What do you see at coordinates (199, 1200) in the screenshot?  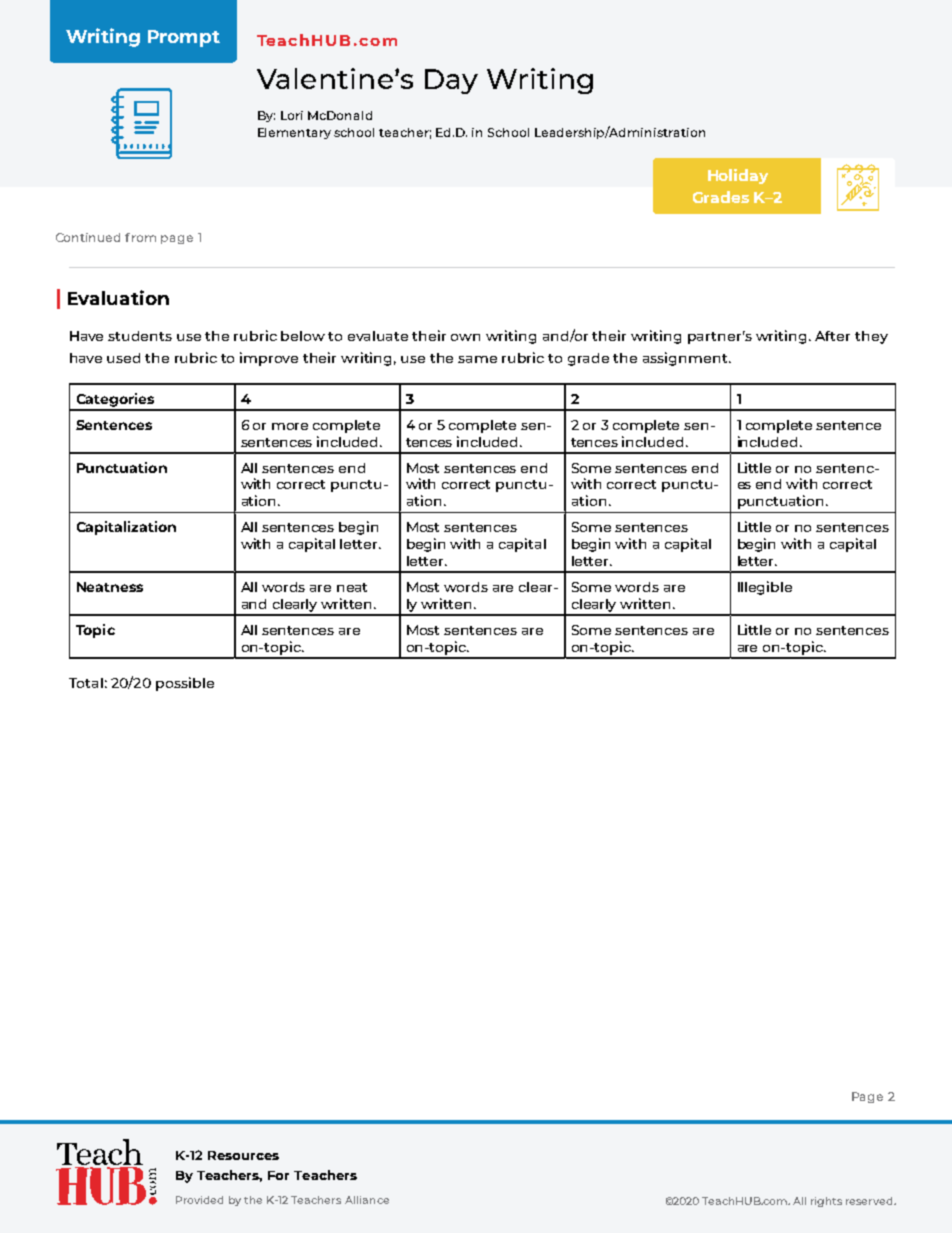 I see `Provided` at bounding box center [199, 1200].
